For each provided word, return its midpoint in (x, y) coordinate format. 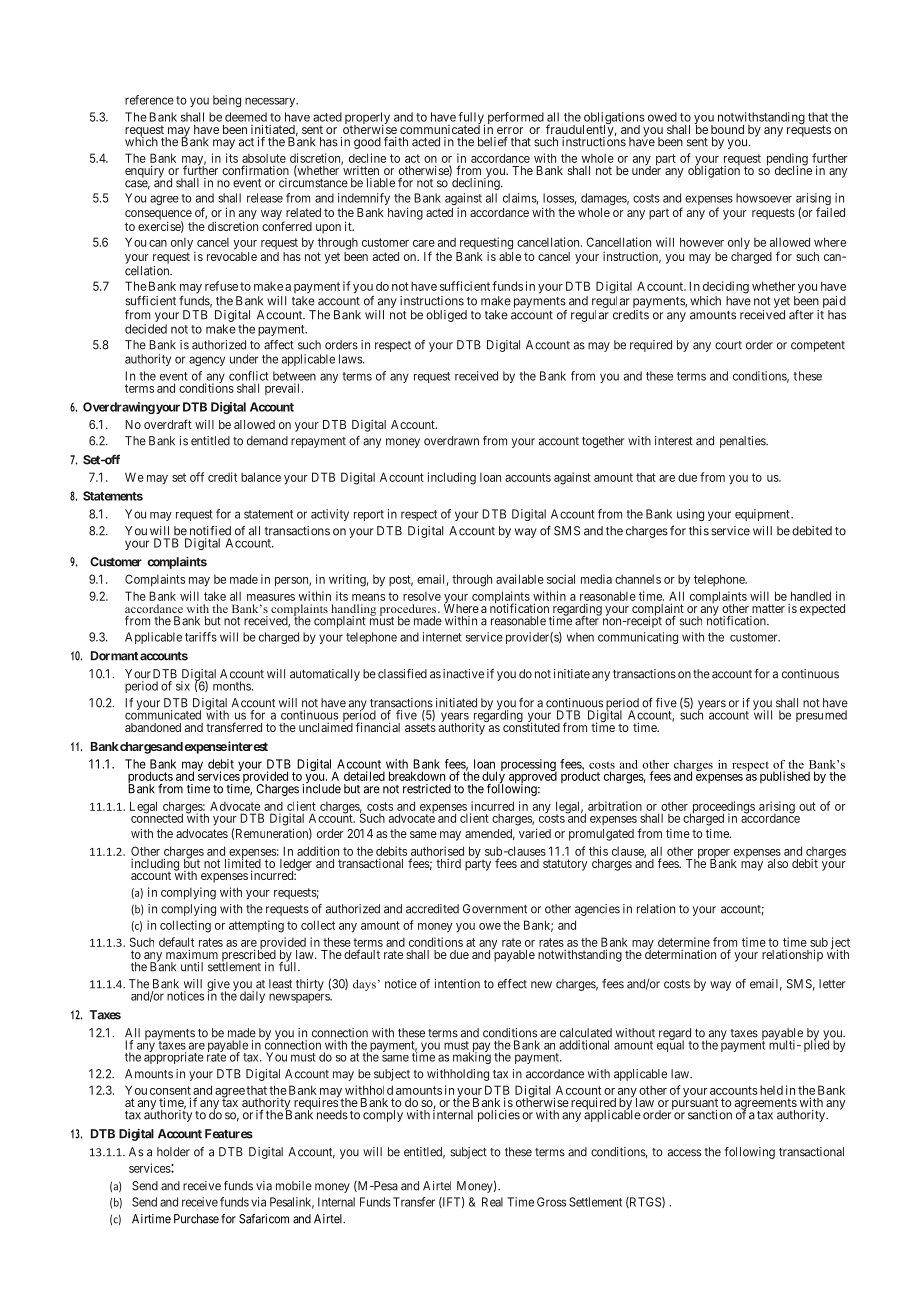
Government (495, 909)
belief (493, 142)
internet (442, 637)
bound (727, 129)
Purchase (196, 1219)
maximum (192, 954)
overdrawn (451, 441)
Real (492, 1202)
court (728, 345)
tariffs (201, 637)
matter (768, 608)
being (227, 101)
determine (684, 942)
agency (207, 361)
